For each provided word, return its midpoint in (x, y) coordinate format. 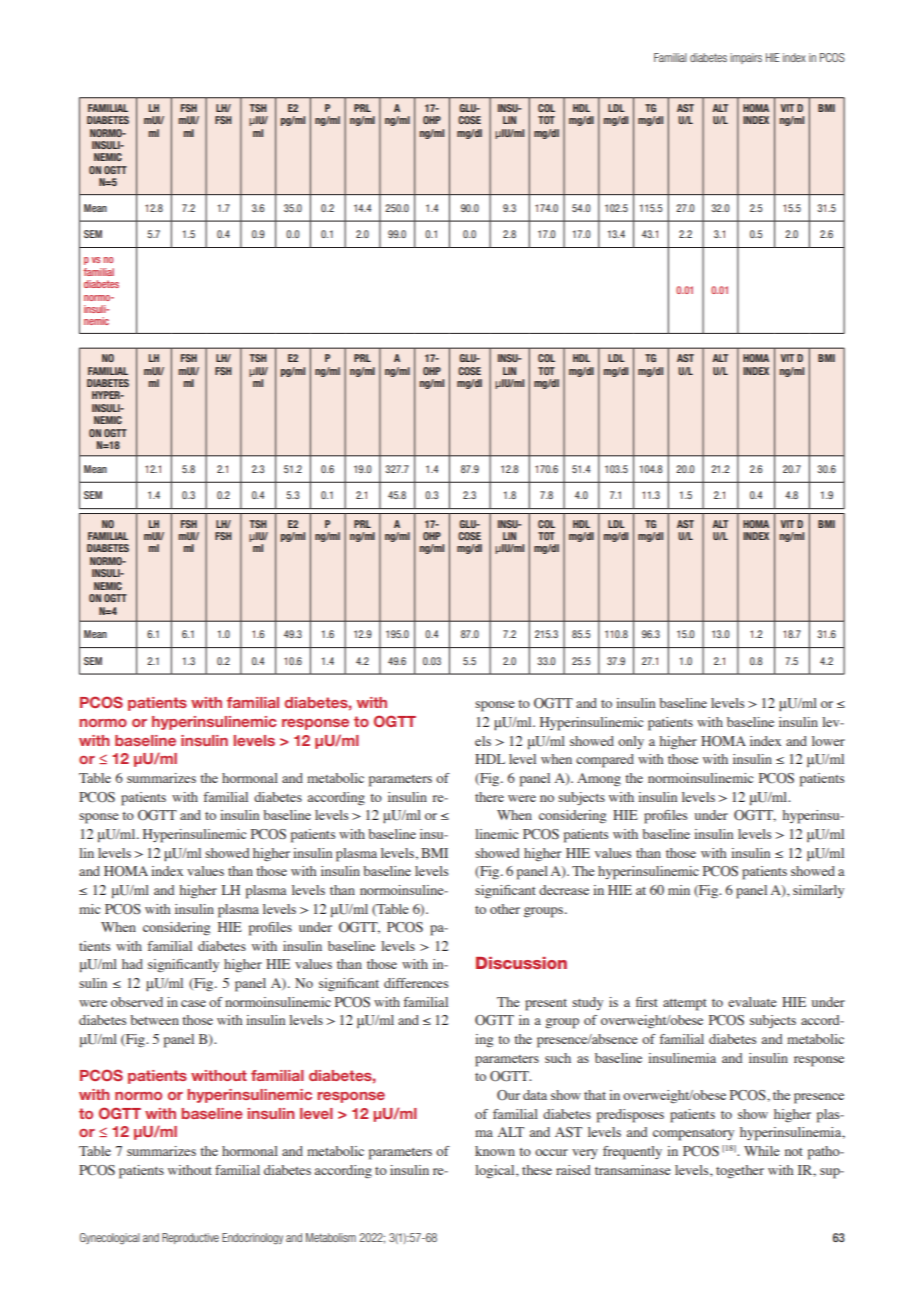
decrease (564, 890)
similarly (818, 891)
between (154, 1020)
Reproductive (190, 1238)
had (132, 964)
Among (599, 780)
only (631, 742)
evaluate (752, 1002)
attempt (685, 1005)
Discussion (521, 963)
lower (828, 741)
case (193, 1003)
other (505, 909)
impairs (746, 58)
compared (605, 761)
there (489, 797)
